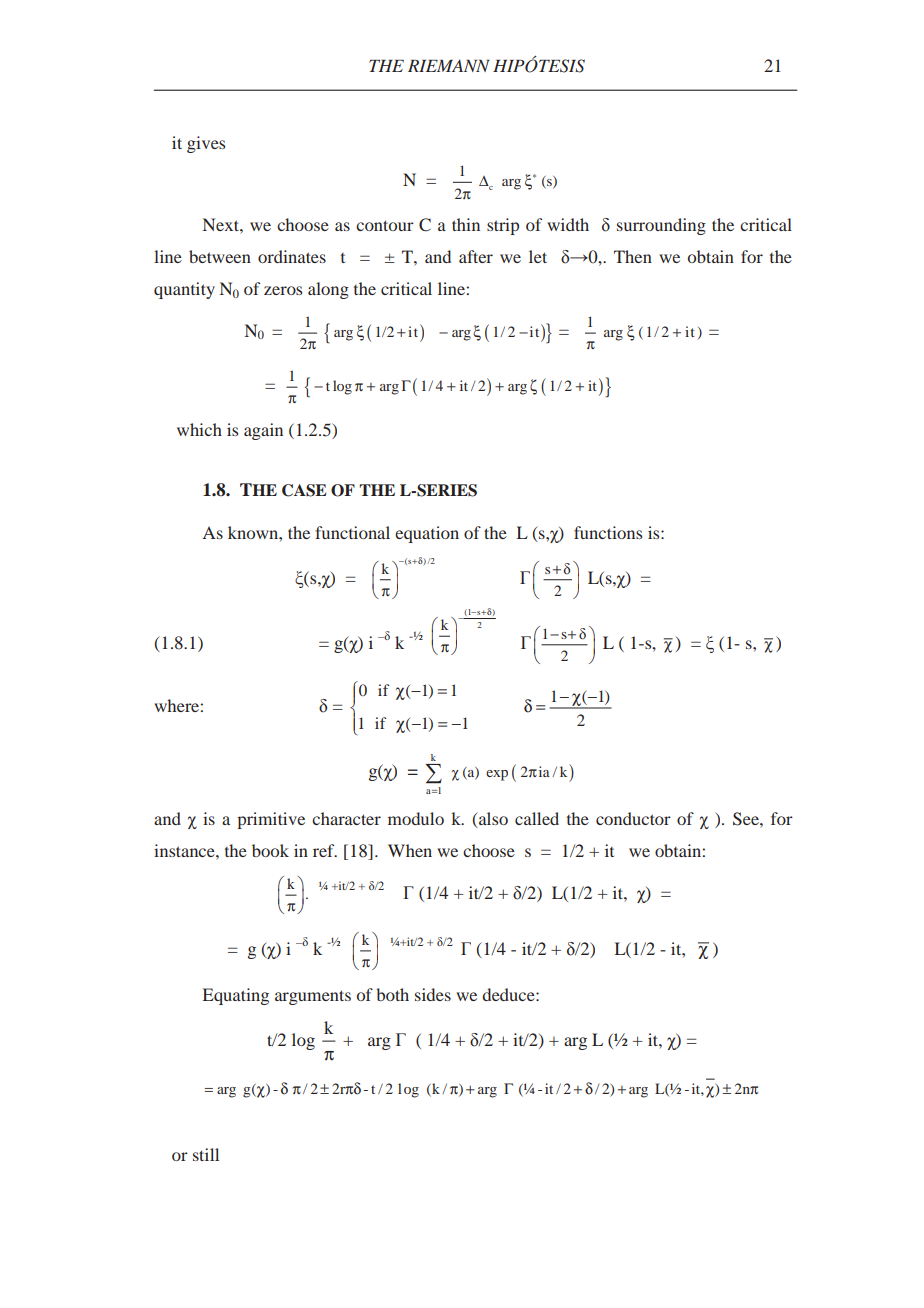  I want to click on RIEMANN, so click(449, 65).
